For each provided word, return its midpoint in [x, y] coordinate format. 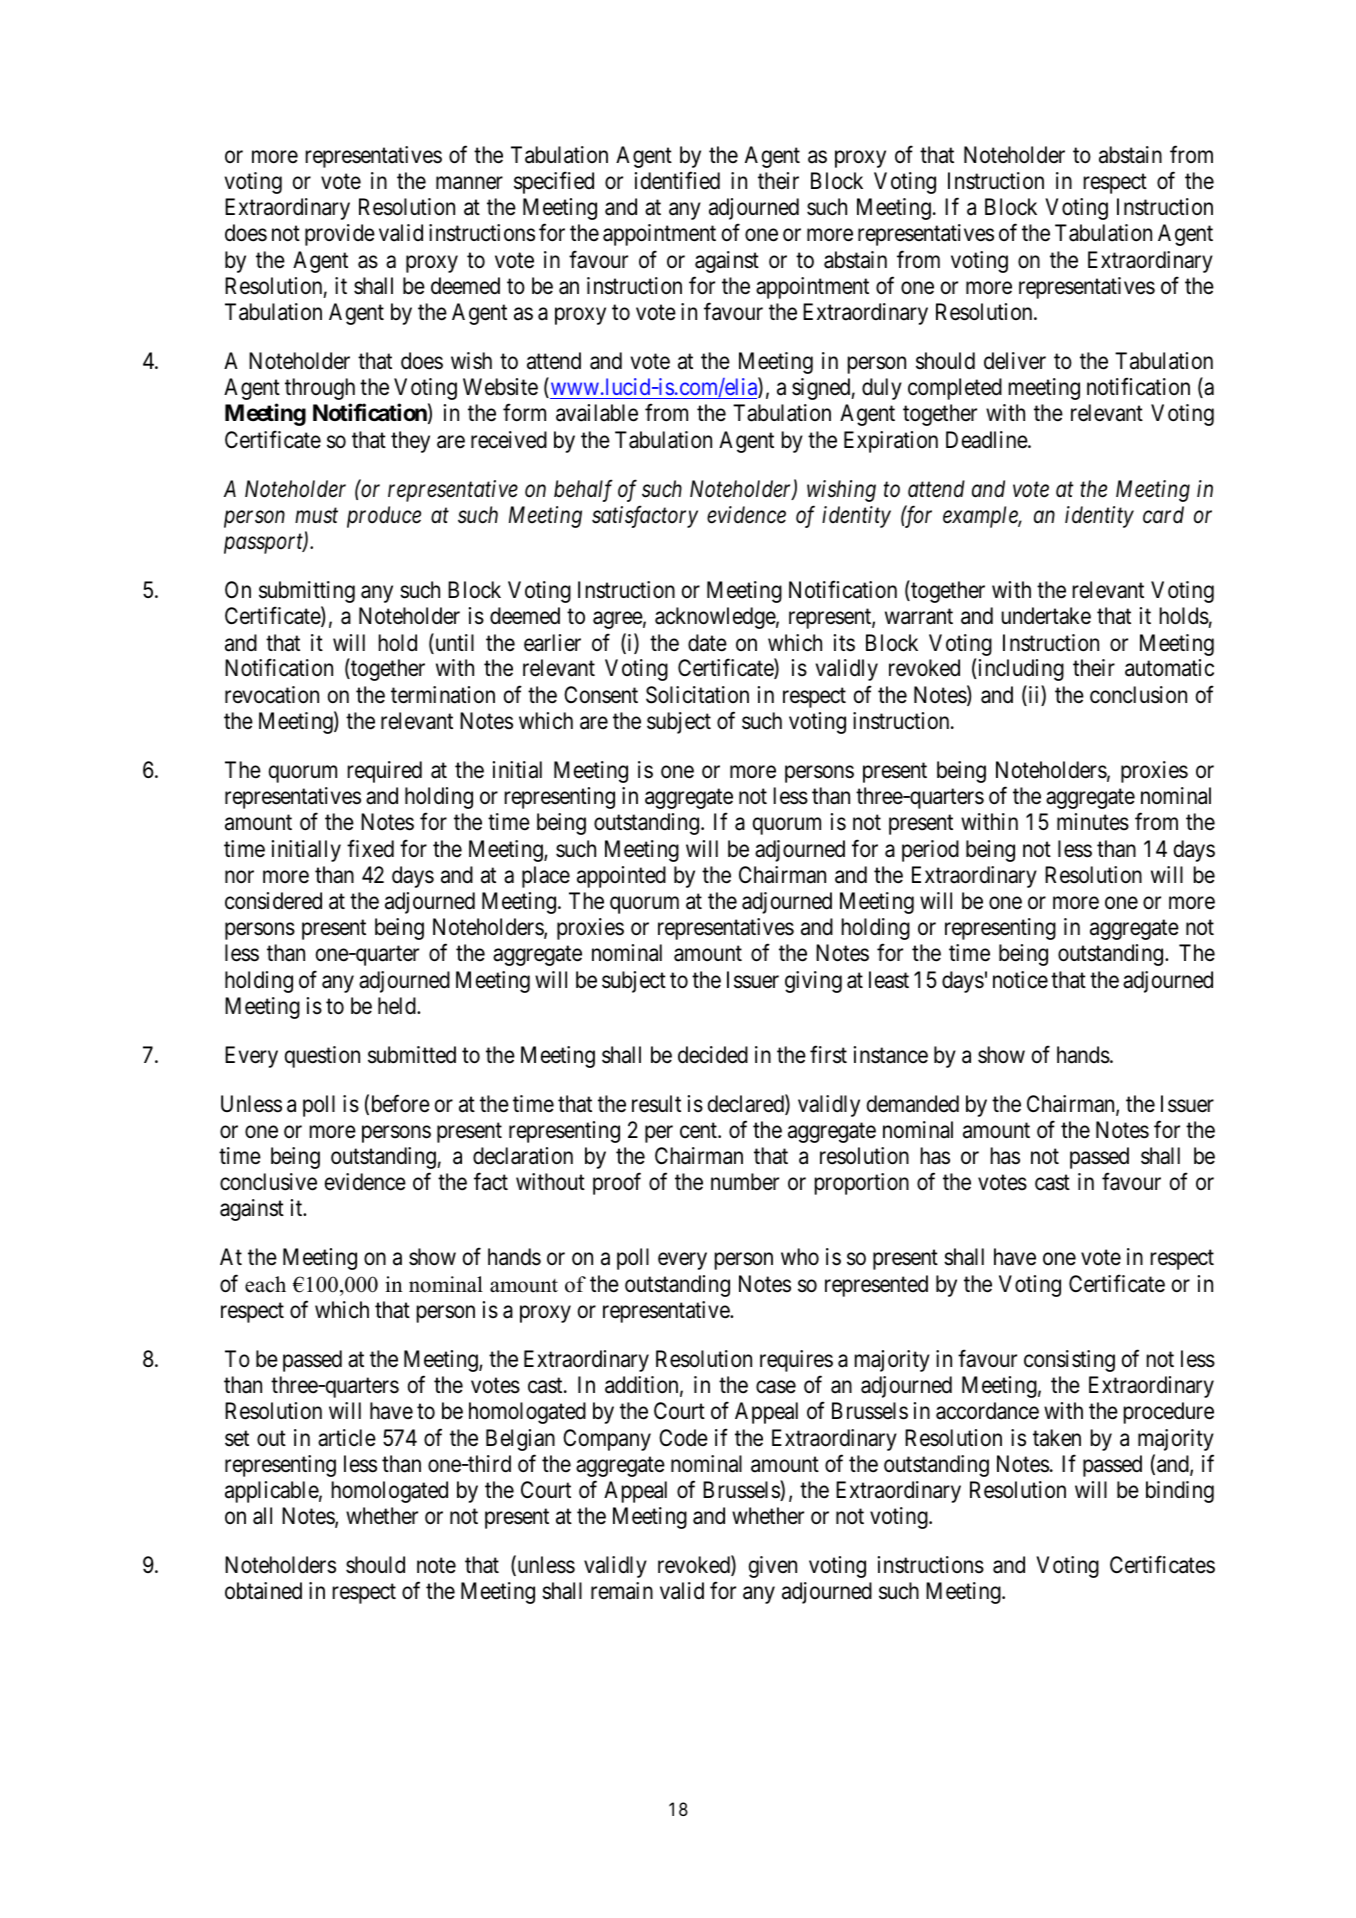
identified [677, 180]
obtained [263, 1591]
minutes [1093, 822]
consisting [1069, 1361]
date [707, 643]
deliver [1015, 361]
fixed [370, 848]
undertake [1046, 616]
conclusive [268, 1182]
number [745, 1182]
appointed [621, 877]
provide [340, 235]
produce [384, 517]
